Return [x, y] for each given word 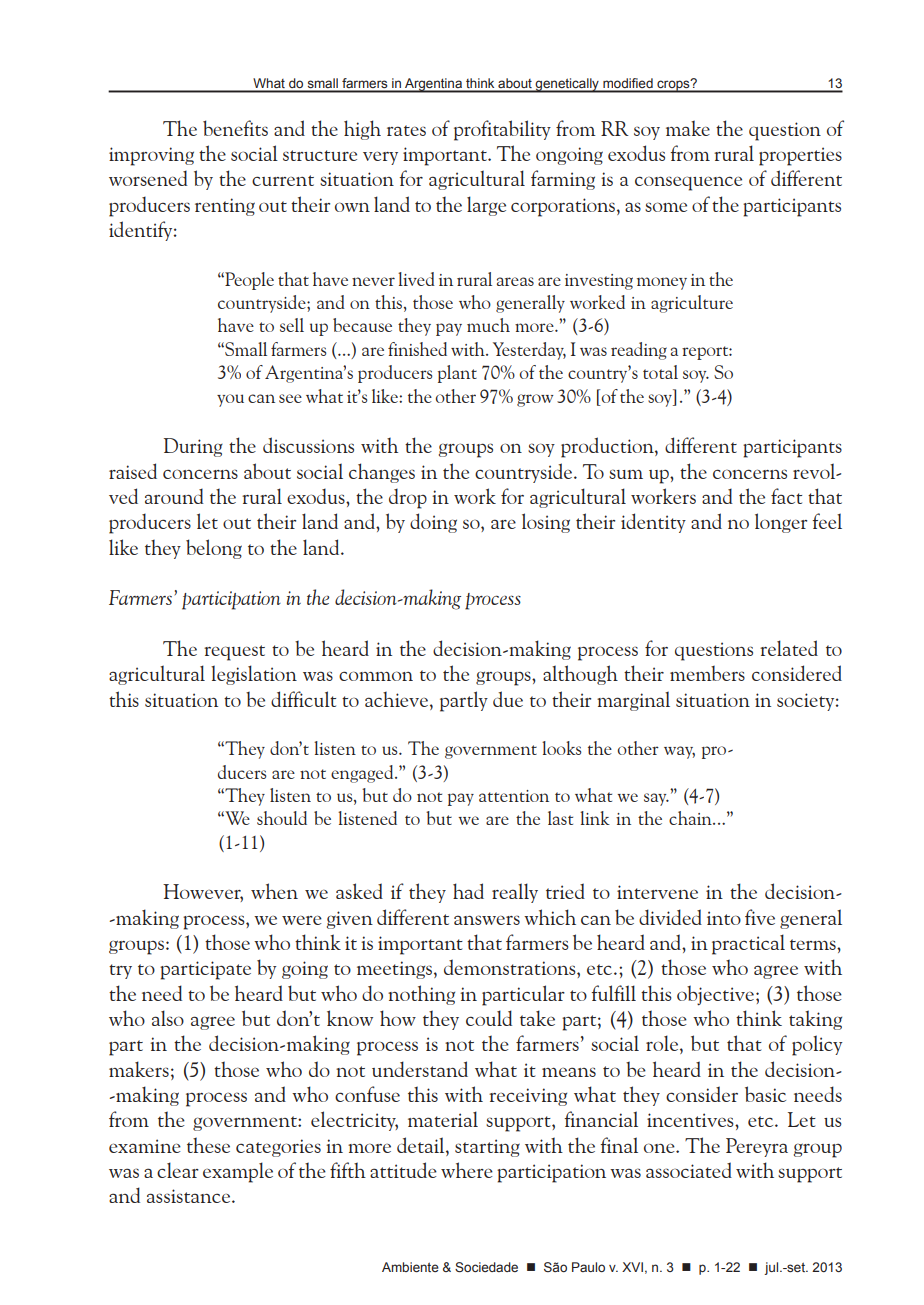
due [508, 699]
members [707, 673]
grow [535, 400]
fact [786, 496]
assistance [190, 1196]
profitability [502, 130]
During [193, 447]
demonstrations [511, 967]
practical [748, 944]
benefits [235, 128]
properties [800, 156]
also [168, 1018]
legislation [254, 675]
